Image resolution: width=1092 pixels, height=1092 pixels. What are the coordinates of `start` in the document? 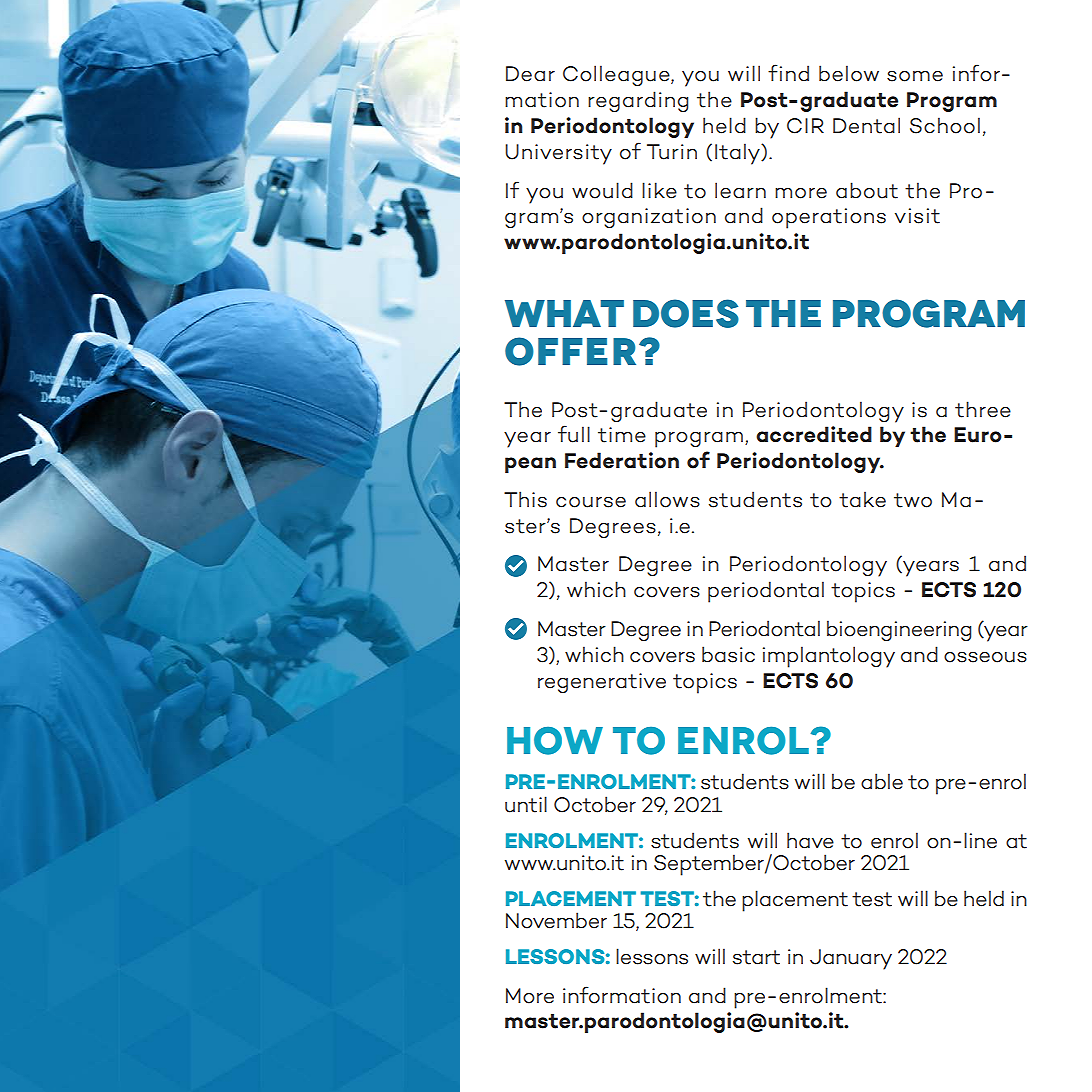 It's located at (756, 957).
